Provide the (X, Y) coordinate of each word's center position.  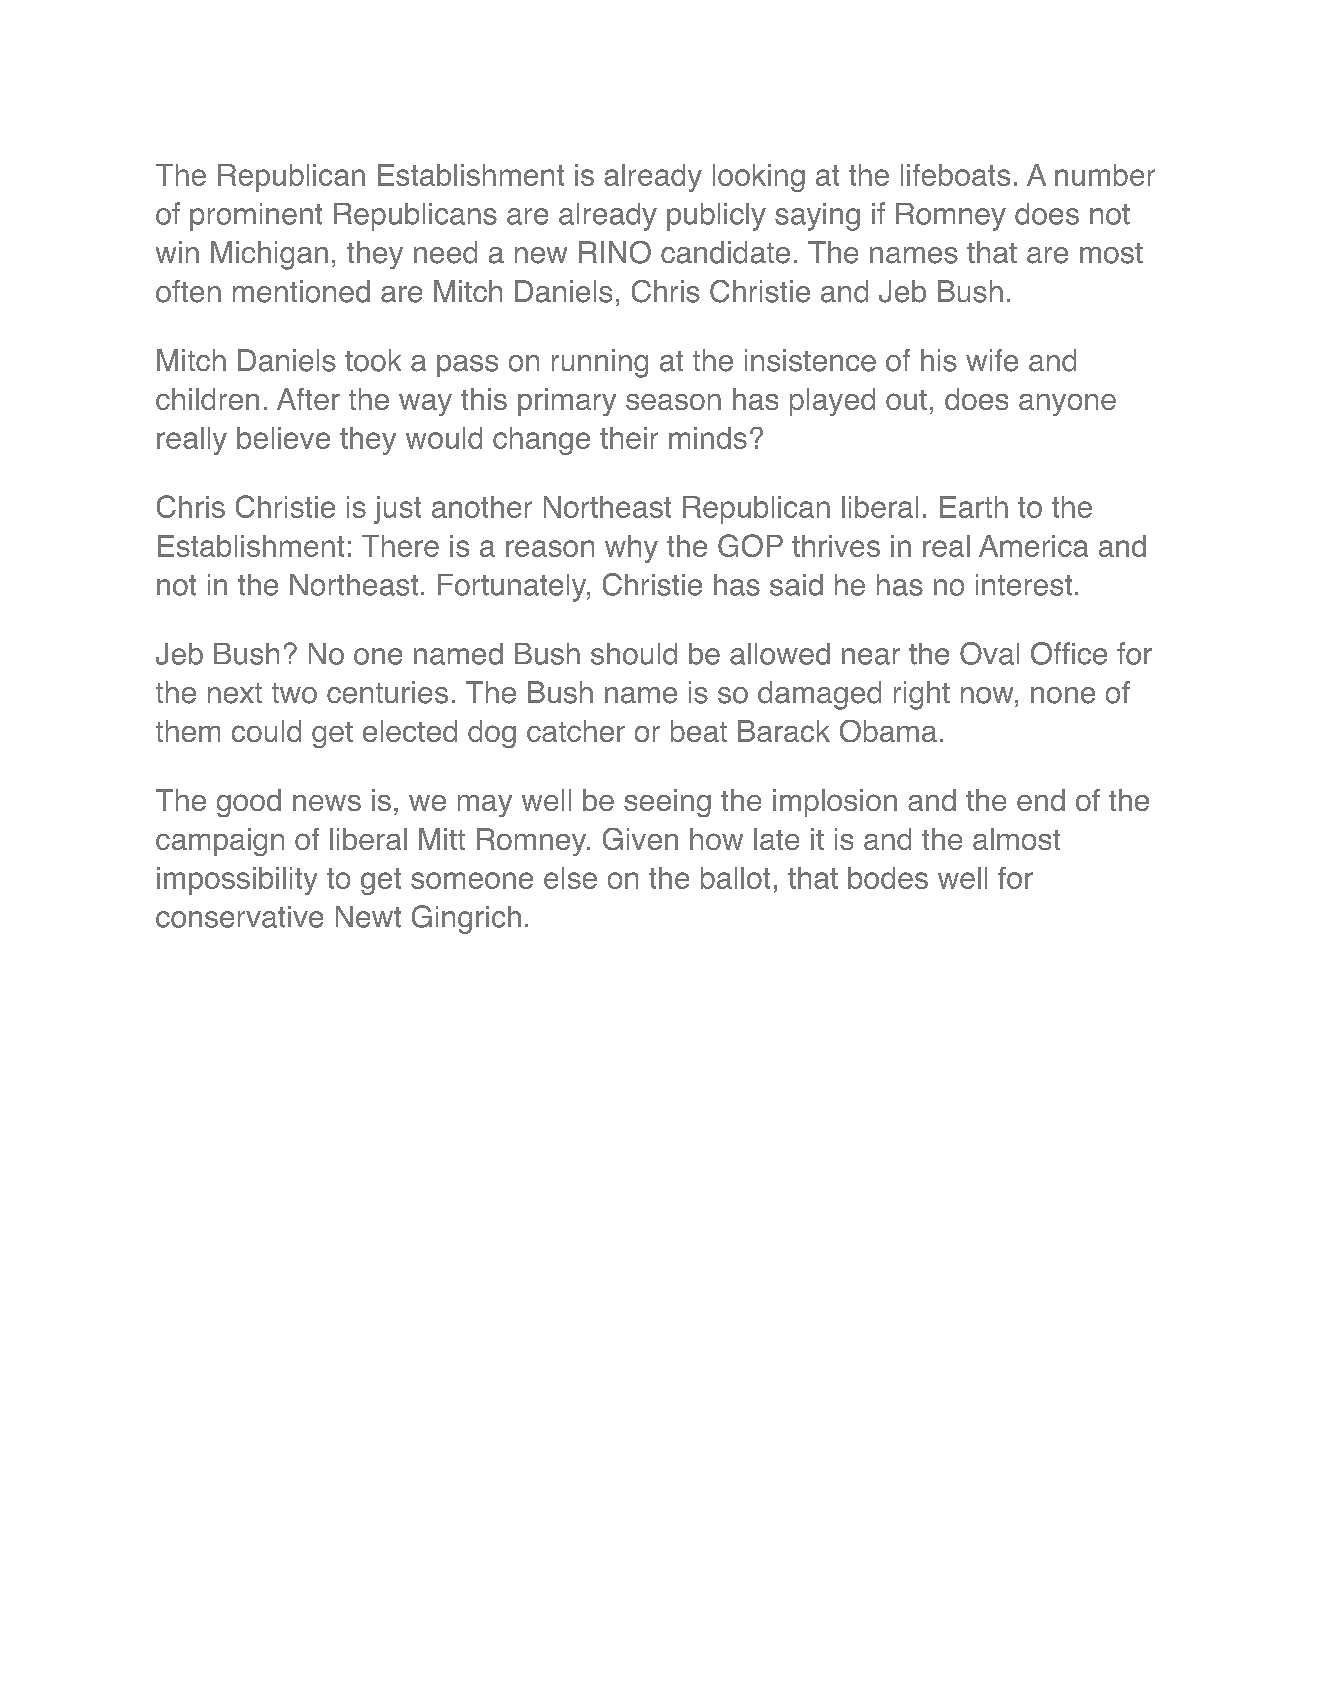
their (629, 438)
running (600, 363)
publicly (716, 217)
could (266, 731)
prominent (256, 217)
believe (283, 438)
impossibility (237, 881)
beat (699, 731)
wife (992, 360)
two (294, 693)
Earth (974, 507)
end (1041, 800)
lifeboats (955, 175)
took (373, 360)
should (634, 654)
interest (1024, 585)
